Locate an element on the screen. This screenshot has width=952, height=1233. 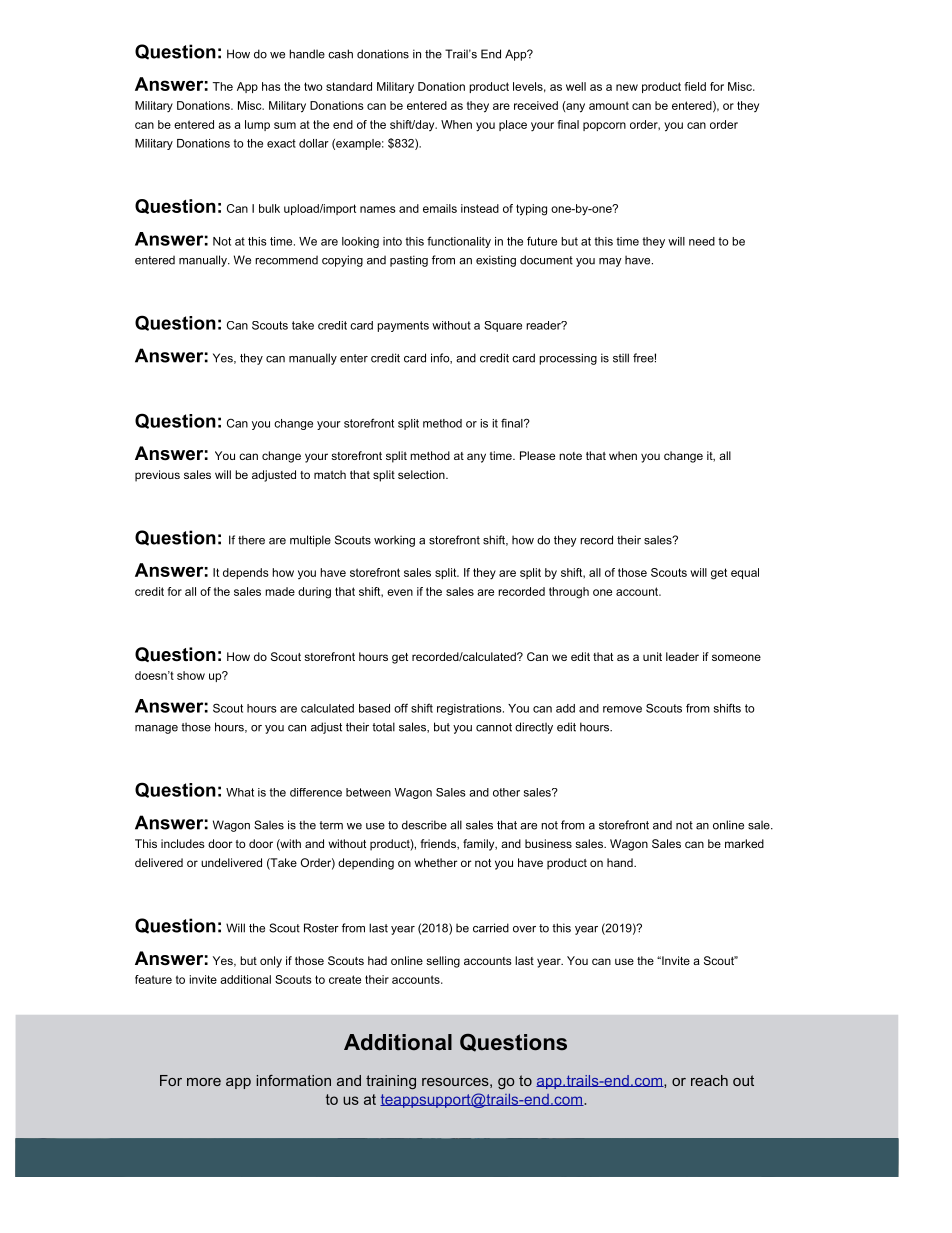
place is located at coordinates (513, 125).
